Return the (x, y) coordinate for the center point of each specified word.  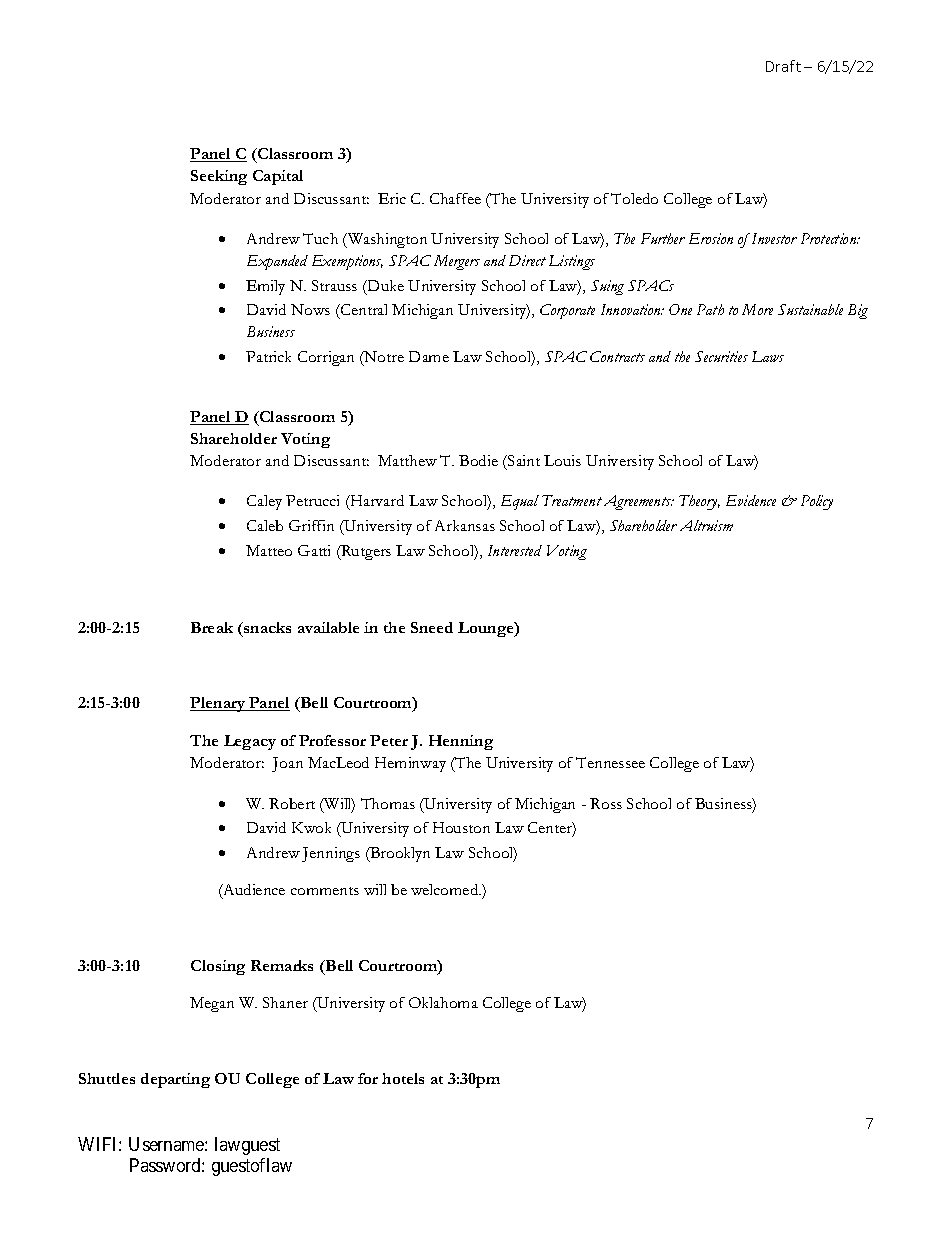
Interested (515, 550)
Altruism (706, 525)
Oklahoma (443, 1002)
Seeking (219, 177)
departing (175, 1080)
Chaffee (455, 198)
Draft (783, 66)
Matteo (269, 550)
